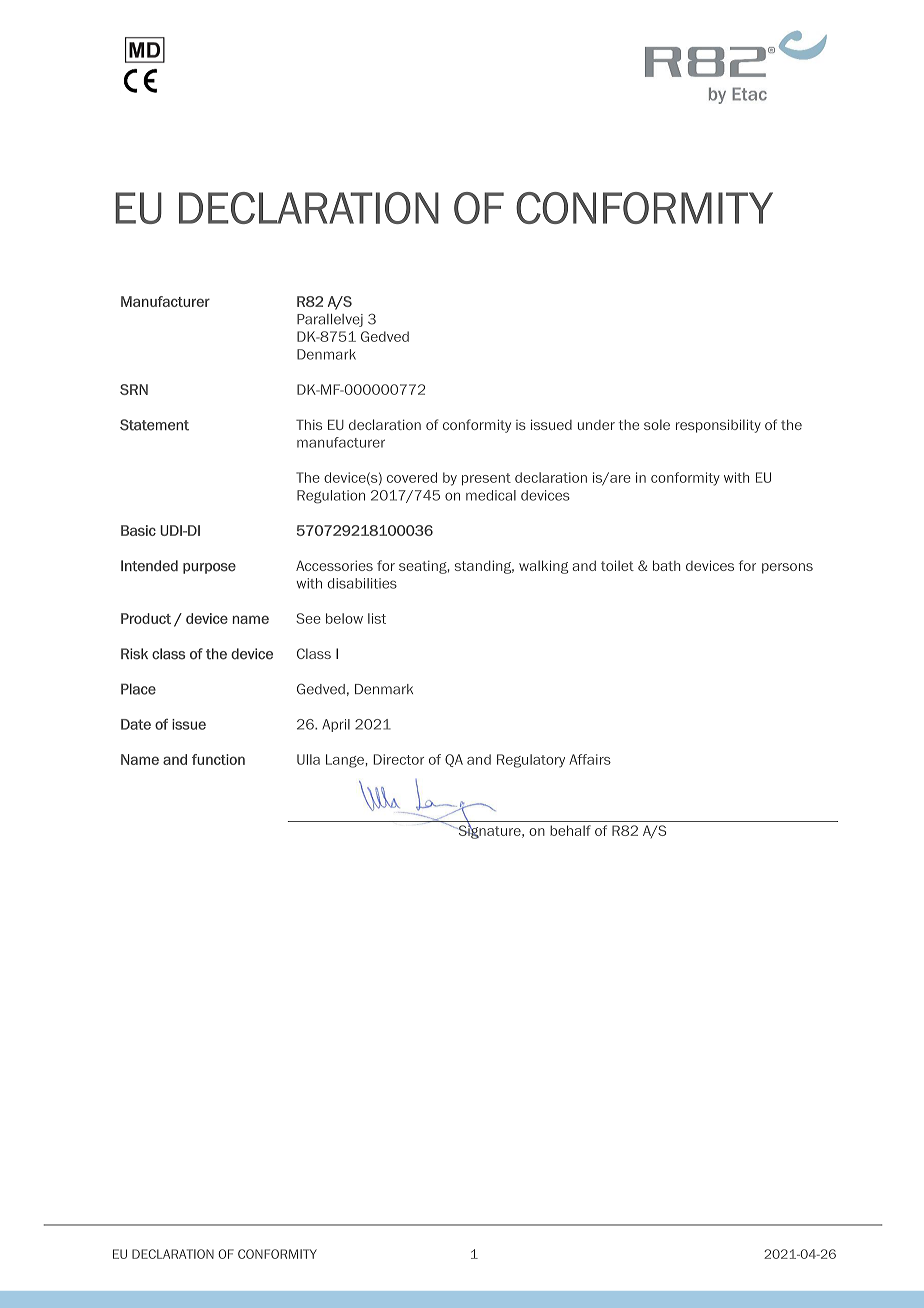 The height and width of the screenshot is (1308, 924). I want to click on Basic, so click(138, 530).
